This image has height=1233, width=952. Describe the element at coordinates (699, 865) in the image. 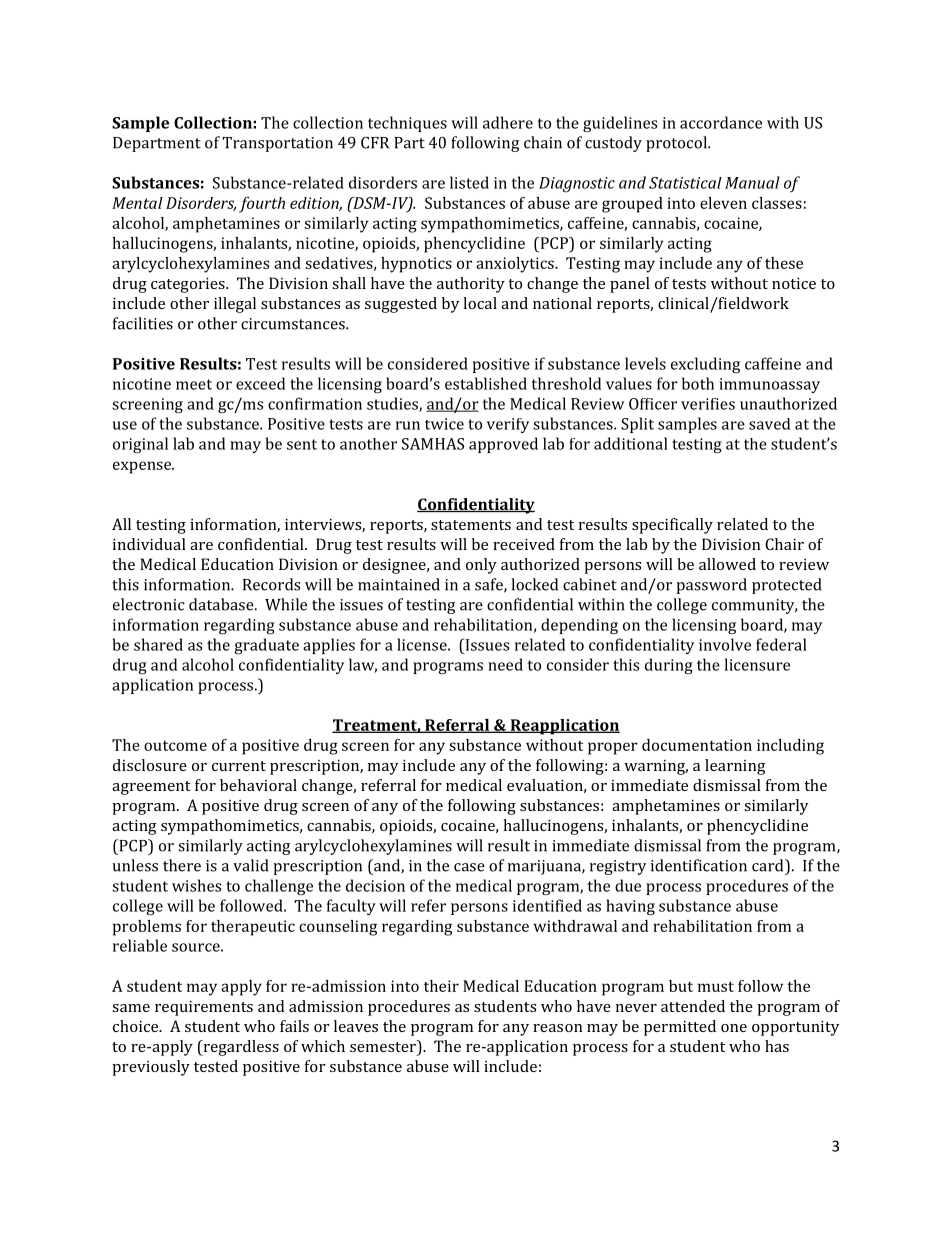

I see `identification` at that location.
